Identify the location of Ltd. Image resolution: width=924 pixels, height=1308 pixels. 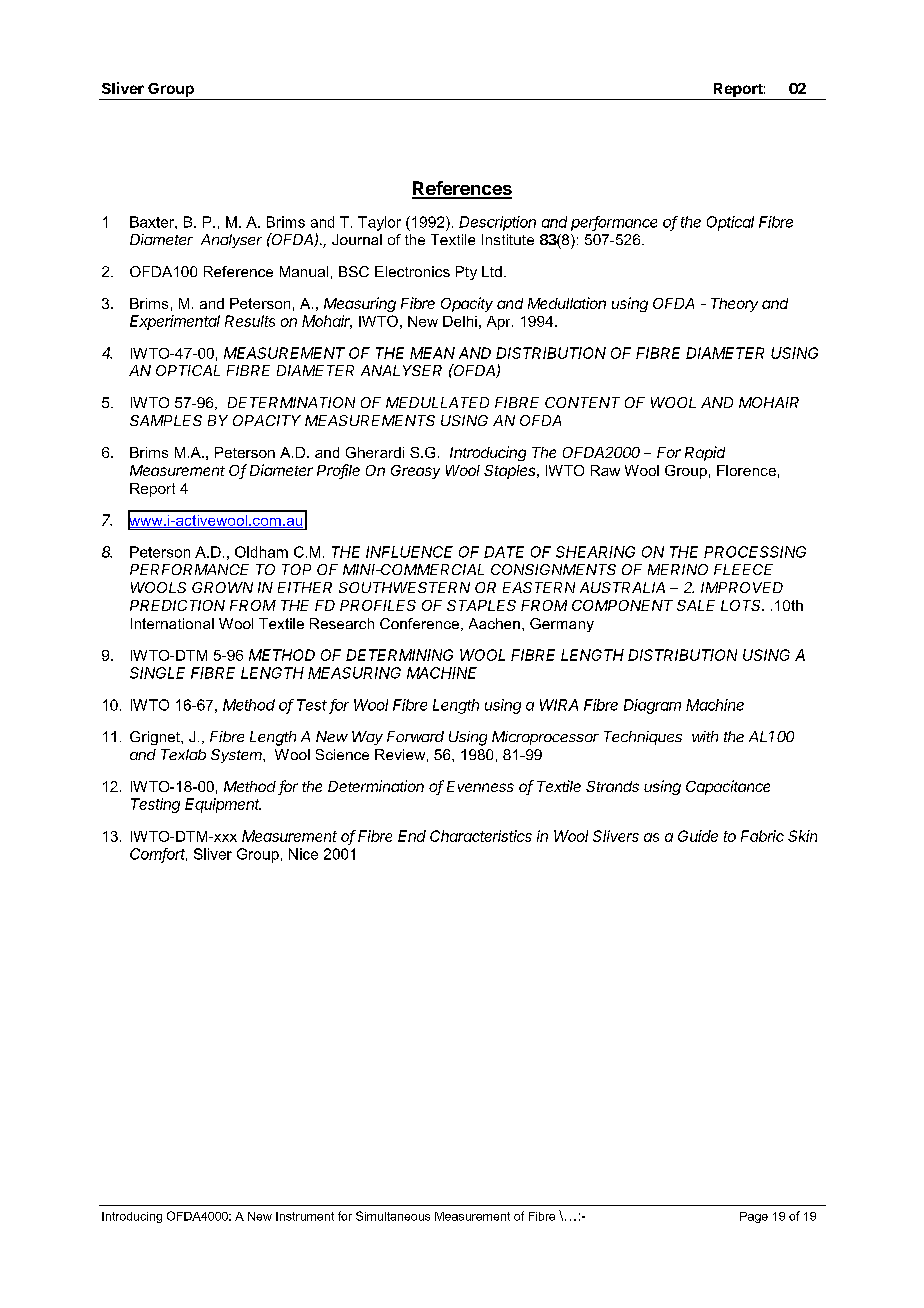
(492, 271).
